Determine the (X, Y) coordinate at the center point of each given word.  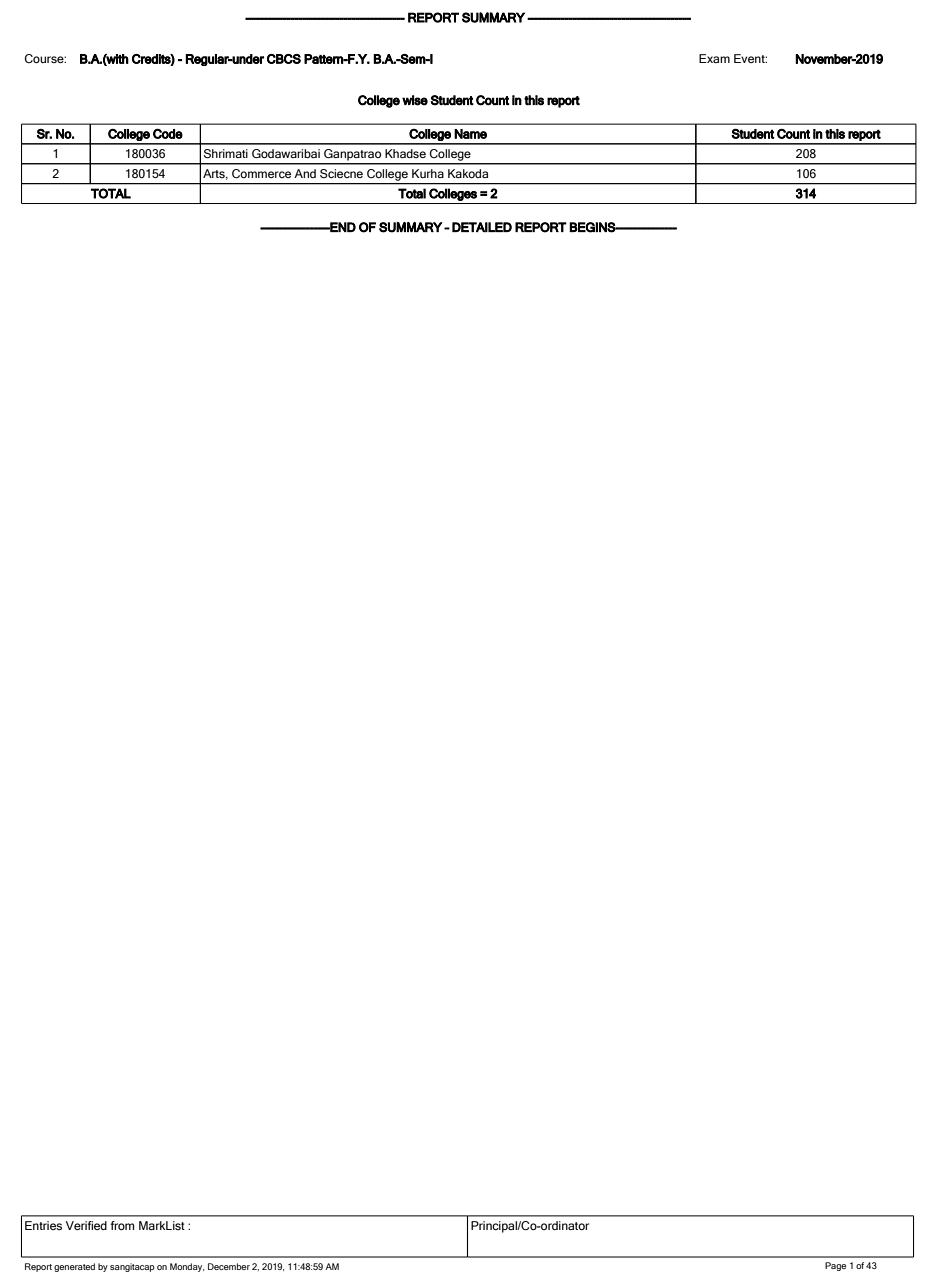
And (305, 173)
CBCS (284, 59)
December (229, 1266)
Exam (714, 58)
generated (74, 1267)
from (122, 1225)
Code (168, 134)
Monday (187, 1267)
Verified (86, 1225)
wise (415, 100)
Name (470, 134)
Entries (43, 1225)
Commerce (261, 173)
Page (835, 1266)
